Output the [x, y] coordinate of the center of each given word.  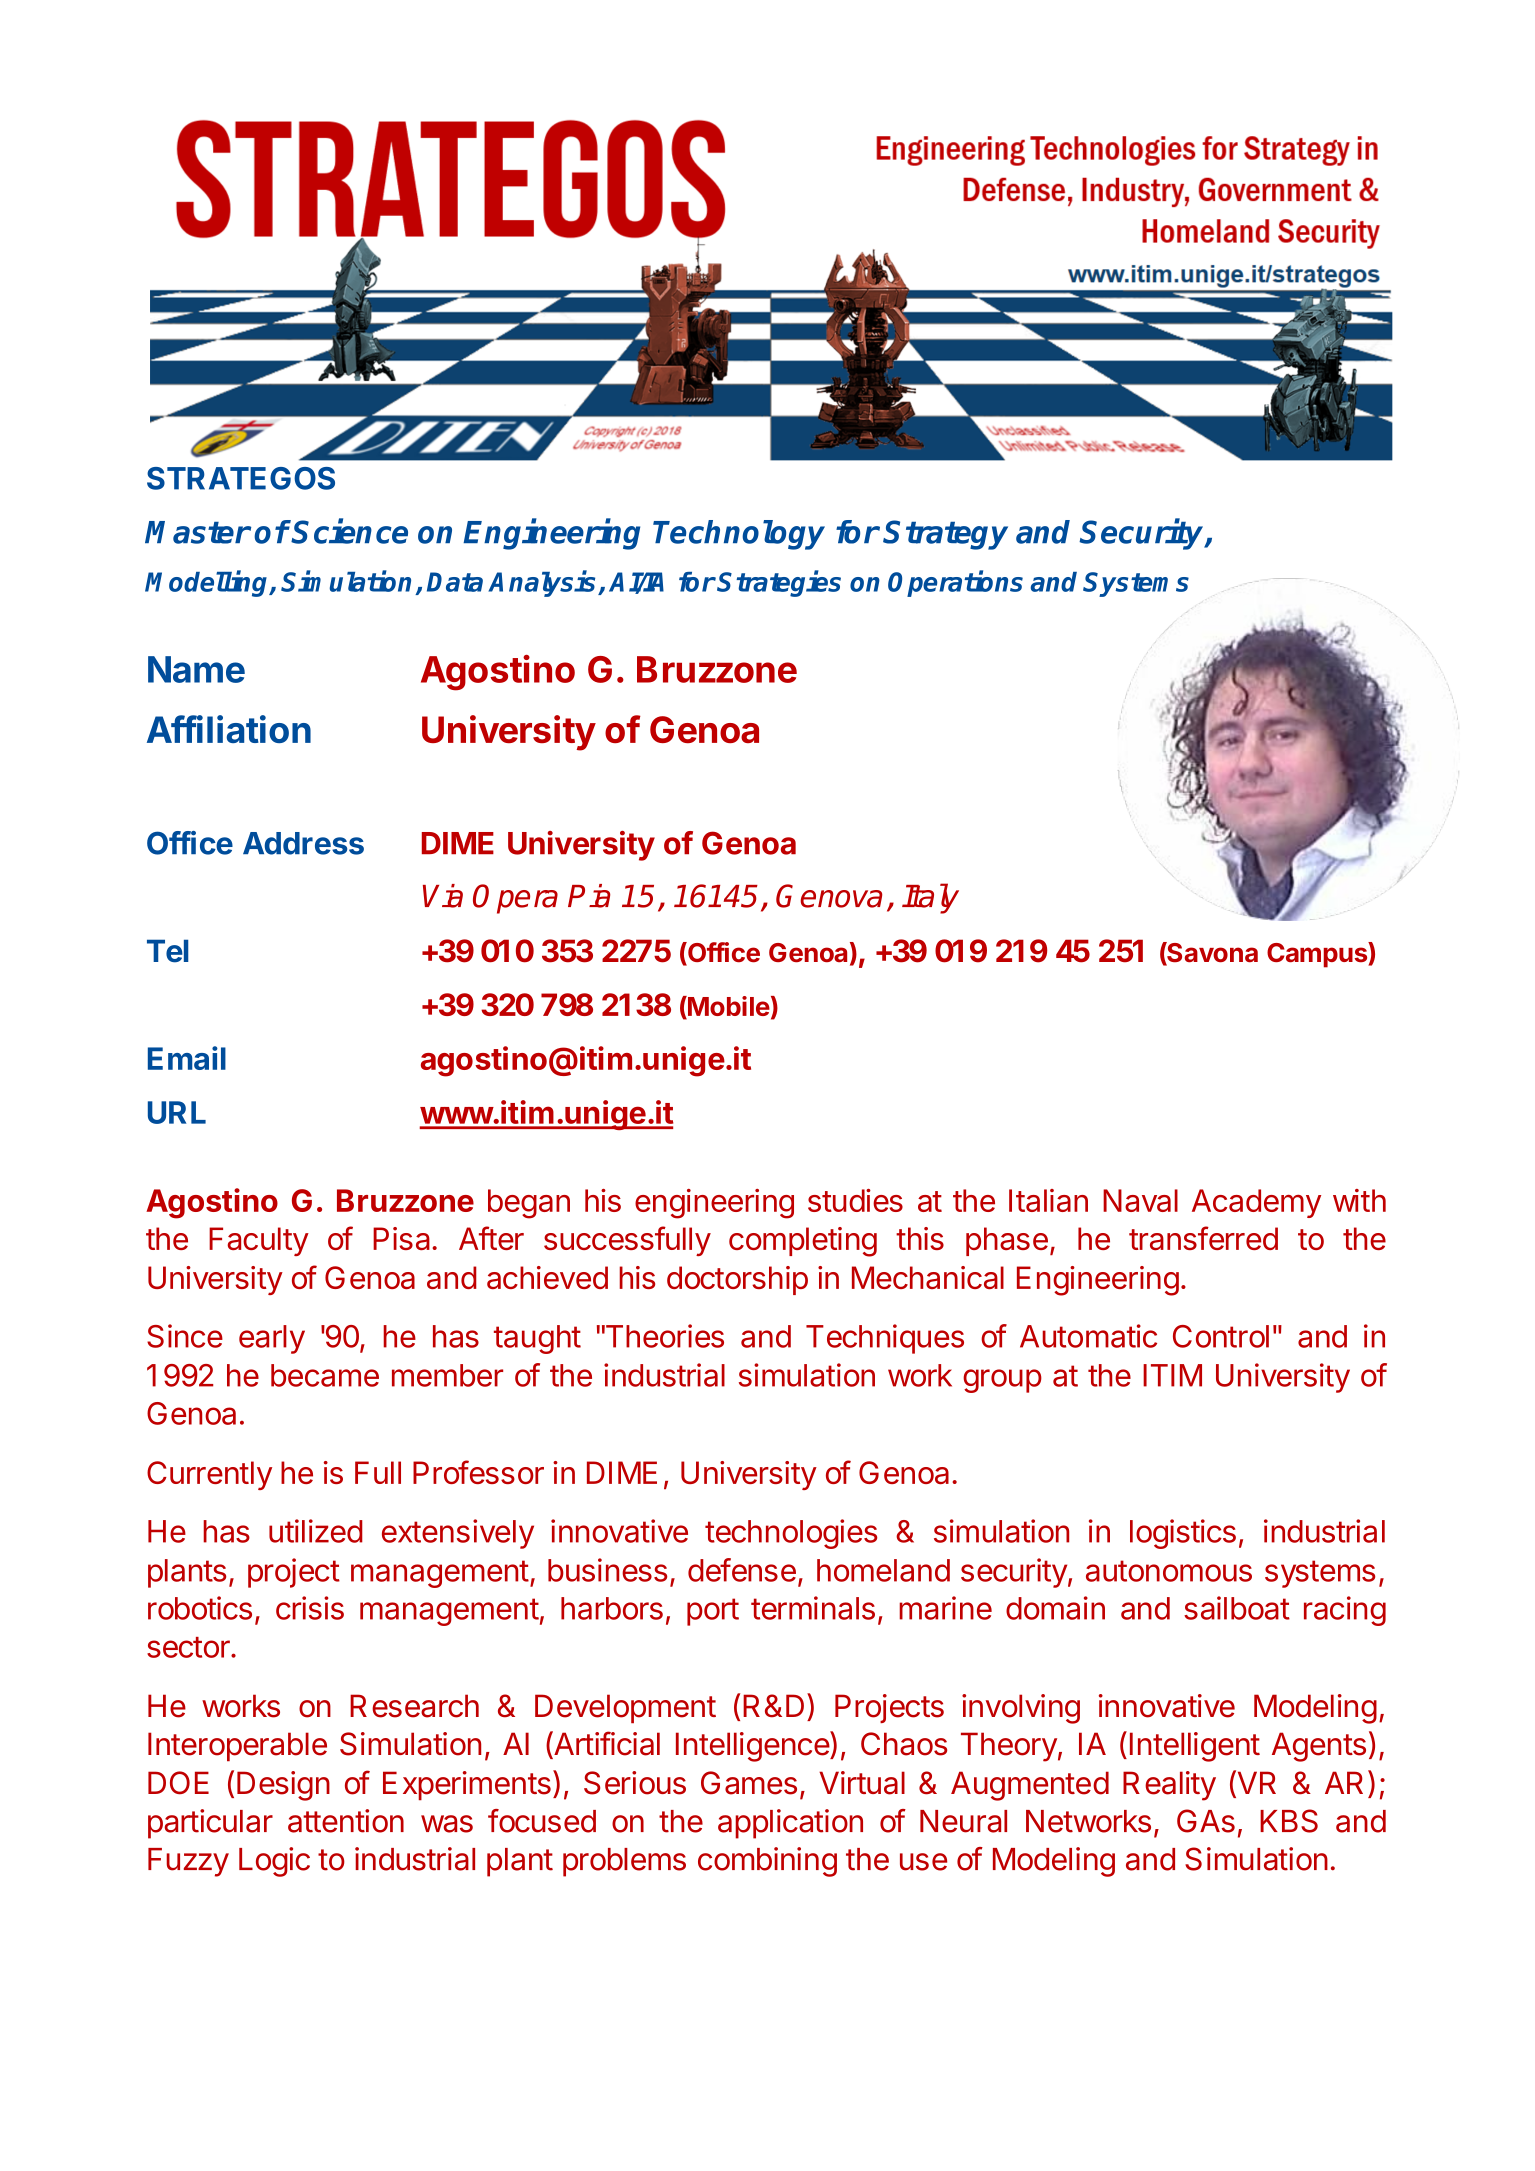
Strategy [945, 535]
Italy [930, 898]
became [325, 1375]
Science [349, 531]
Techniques [885, 1339]
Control [1221, 1336]
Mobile [728, 1007]
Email [187, 1058]
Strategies [779, 583]
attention [346, 1821]
